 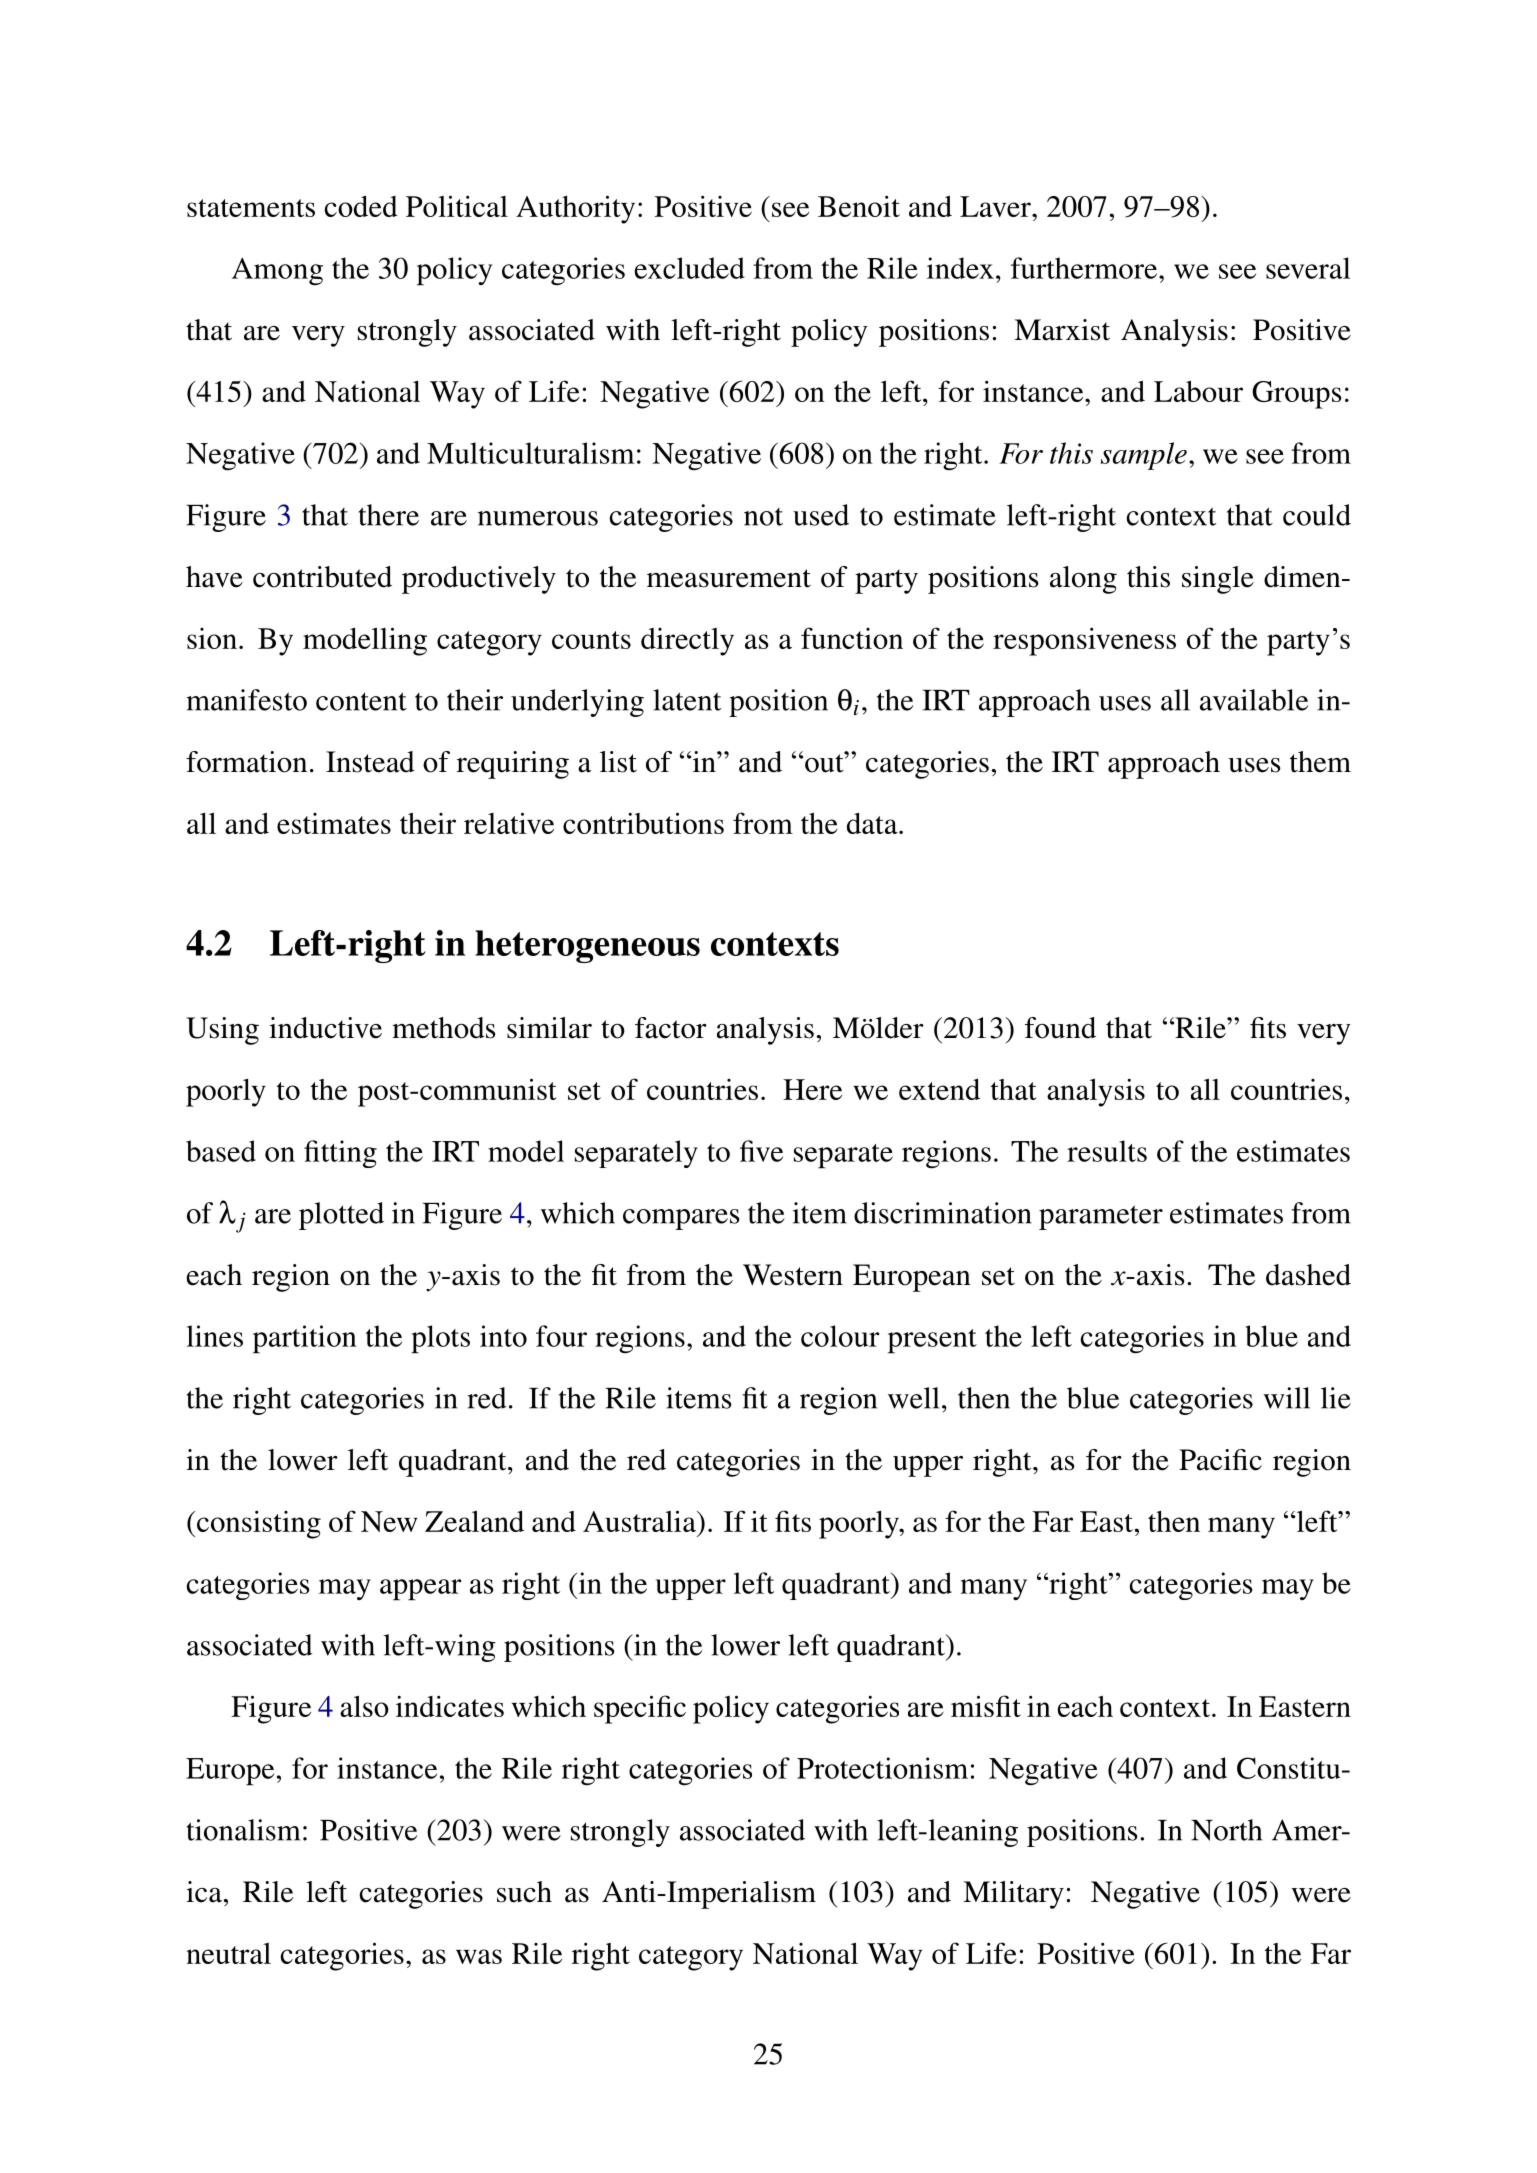 What do you see at coordinates (1320, 762) in the screenshot?
I see `them` at bounding box center [1320, 762].
